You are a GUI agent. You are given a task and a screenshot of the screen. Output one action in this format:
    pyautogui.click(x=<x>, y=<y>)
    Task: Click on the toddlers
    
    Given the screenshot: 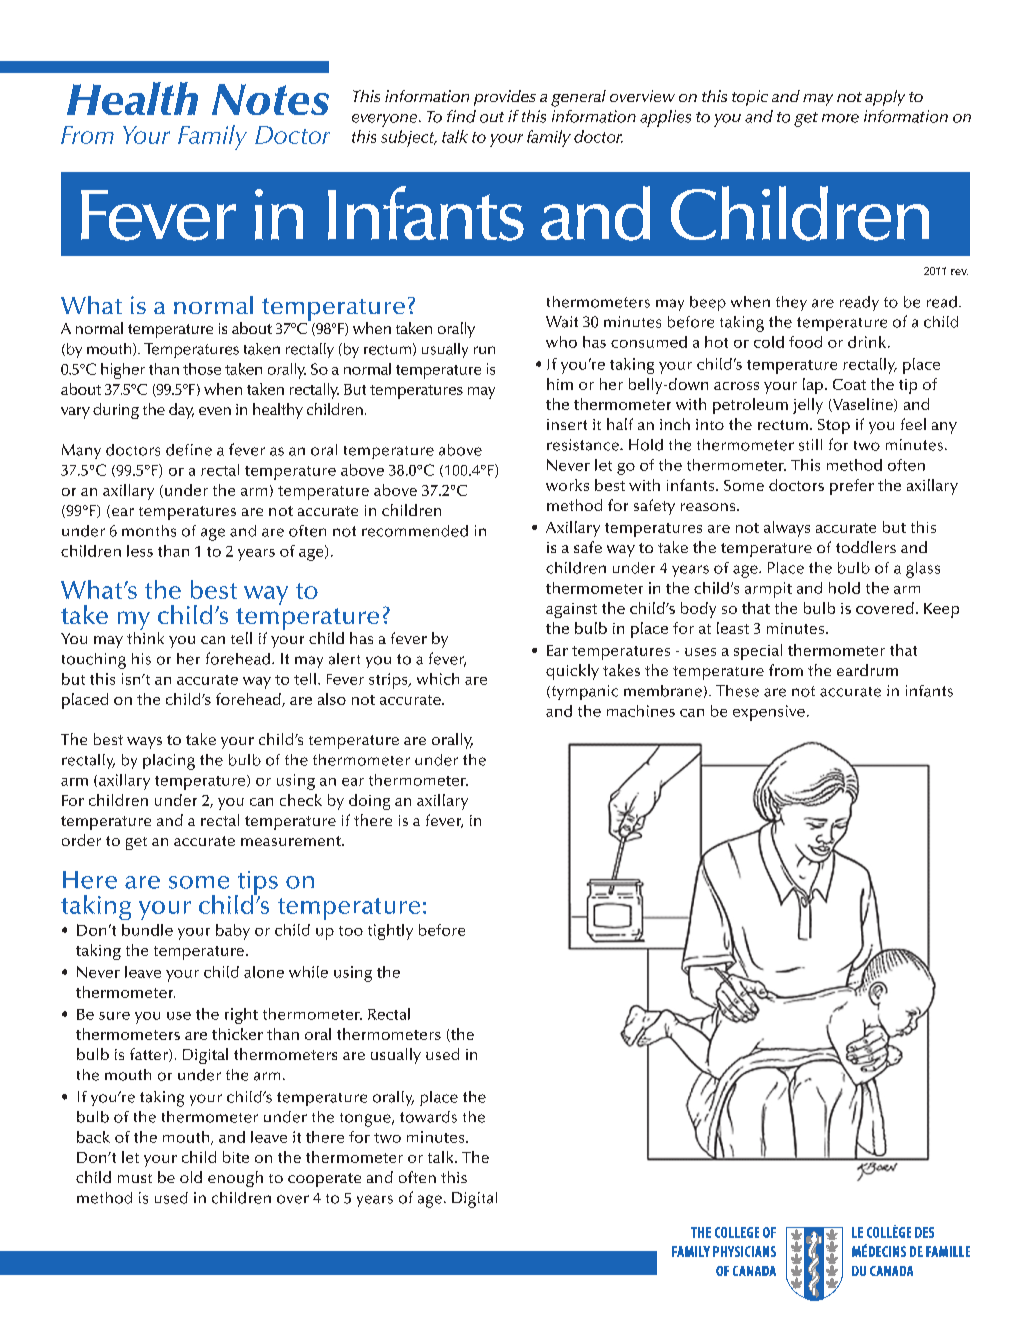 What is the action you would take?
    pyautogui.click(x=866, y=547)
